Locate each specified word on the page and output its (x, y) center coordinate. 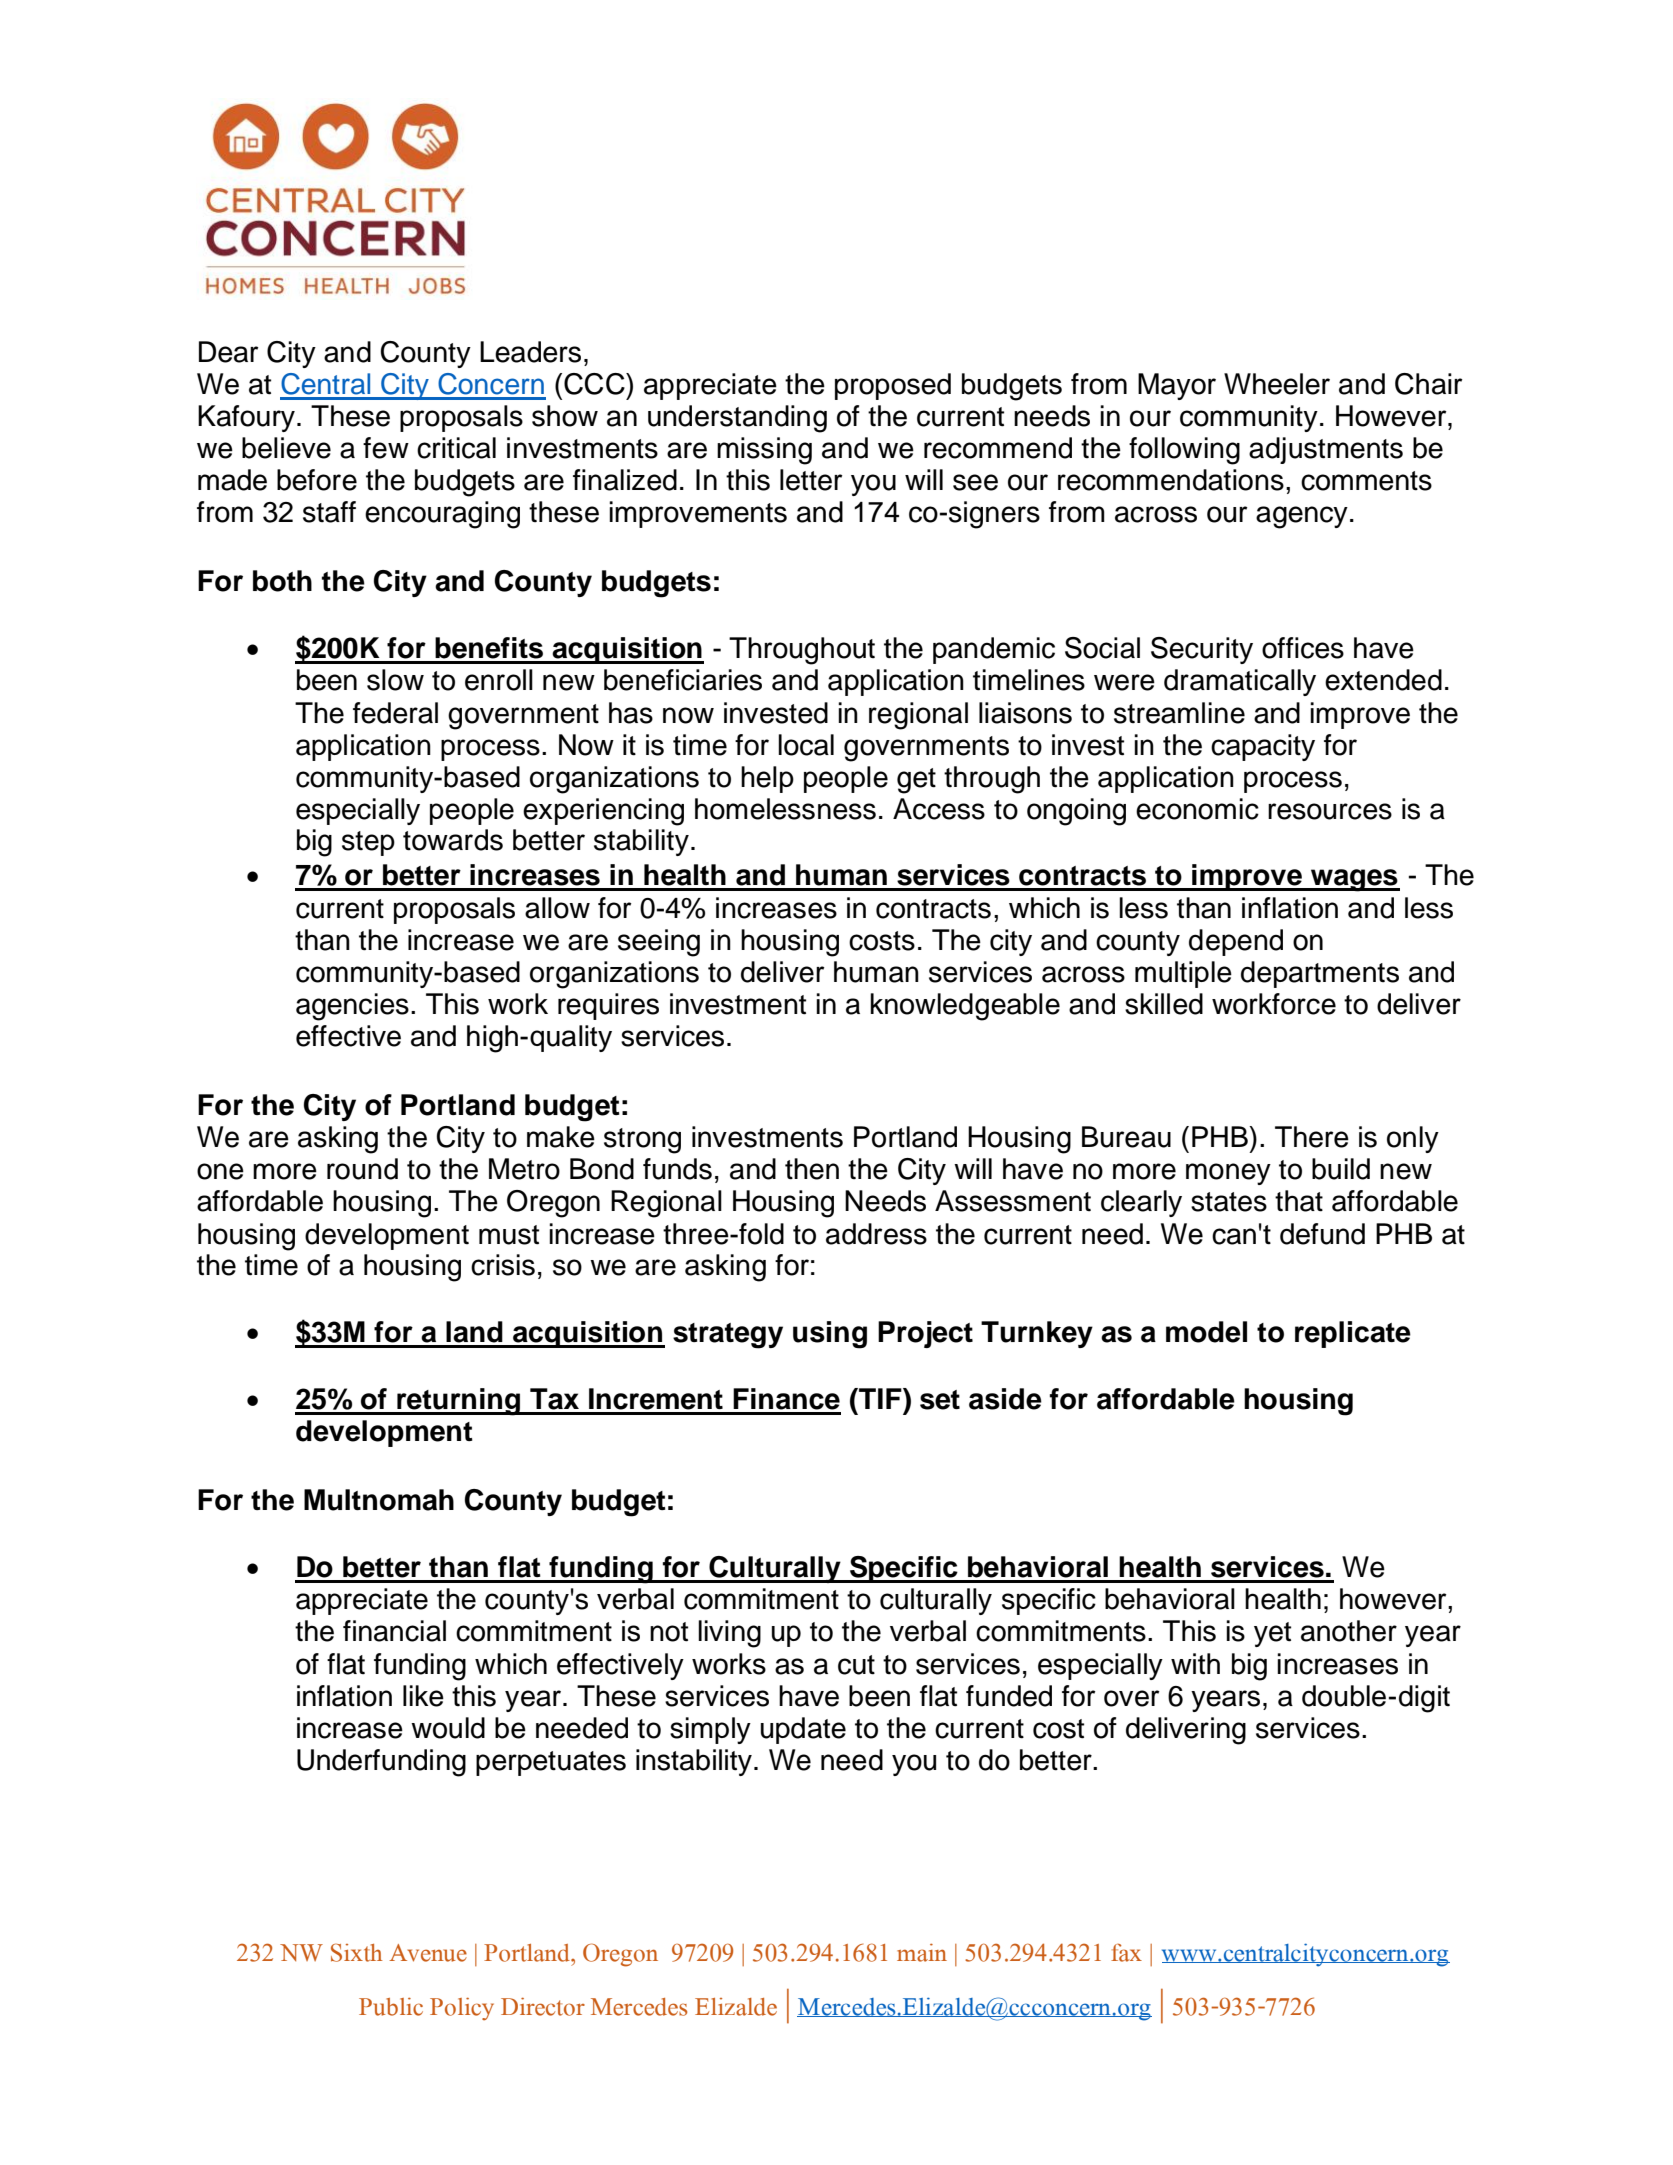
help (767, 779)
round (362, 1169)
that (1299, 1201)
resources (1330, 811)
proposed (893, 386)
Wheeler (1277, 384)
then (812, 1169)
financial (394, 1631)
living (729, 1634)
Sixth (357, 1952)
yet (1272, 1634)
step (368, 843)
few (386, 448)
